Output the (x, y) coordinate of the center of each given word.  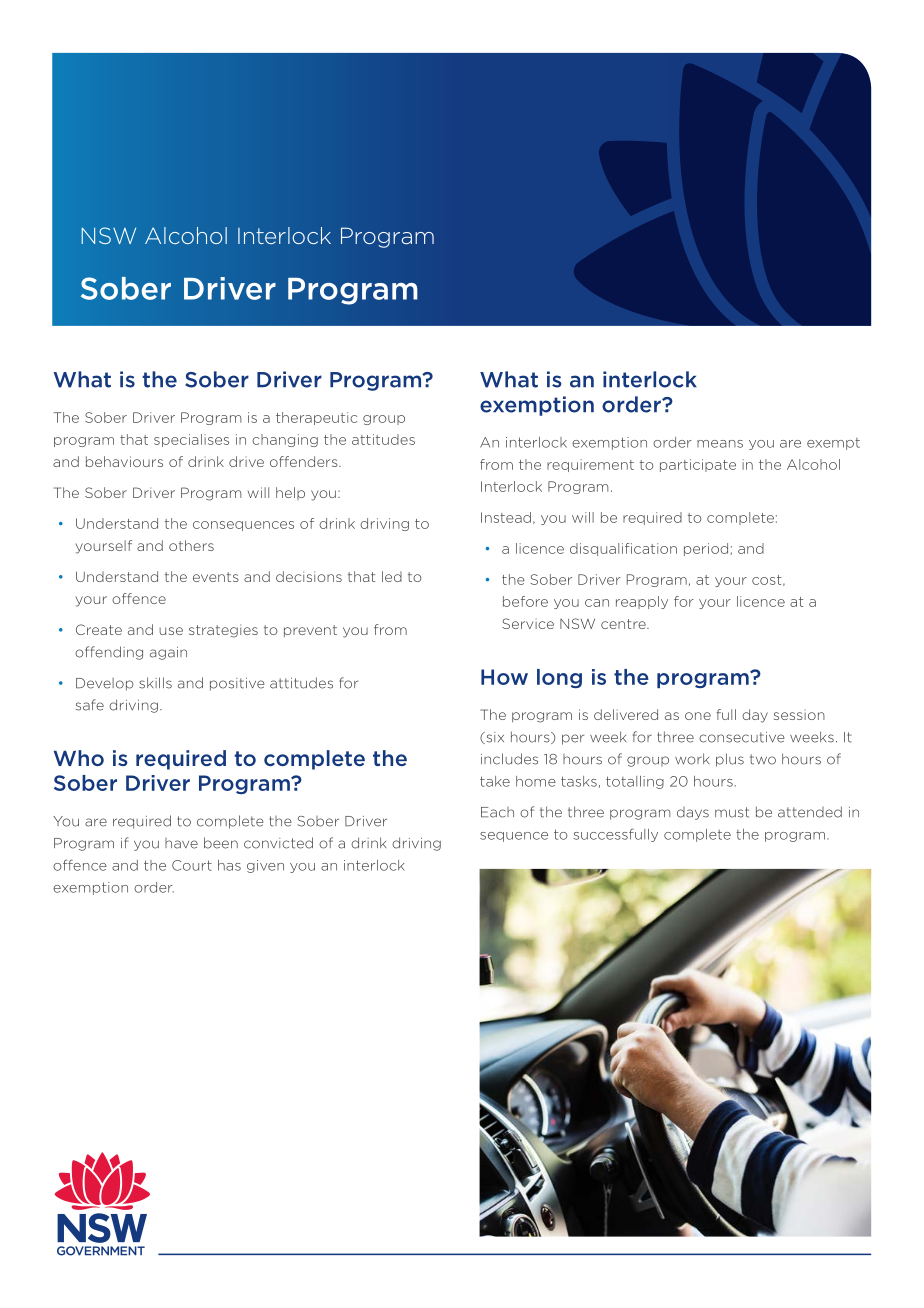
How (504, 677)
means (720, 444)
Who (79, 758)
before (525, 601)
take (495, 781)
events (216, 577)
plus (730, 760)
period (706, 549)
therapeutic (316, 418)
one (698, 716)
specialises (191, 440)
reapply (642, 602)
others (191, 545)
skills (155, 683)
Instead (506, 517)
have (181, 843)
